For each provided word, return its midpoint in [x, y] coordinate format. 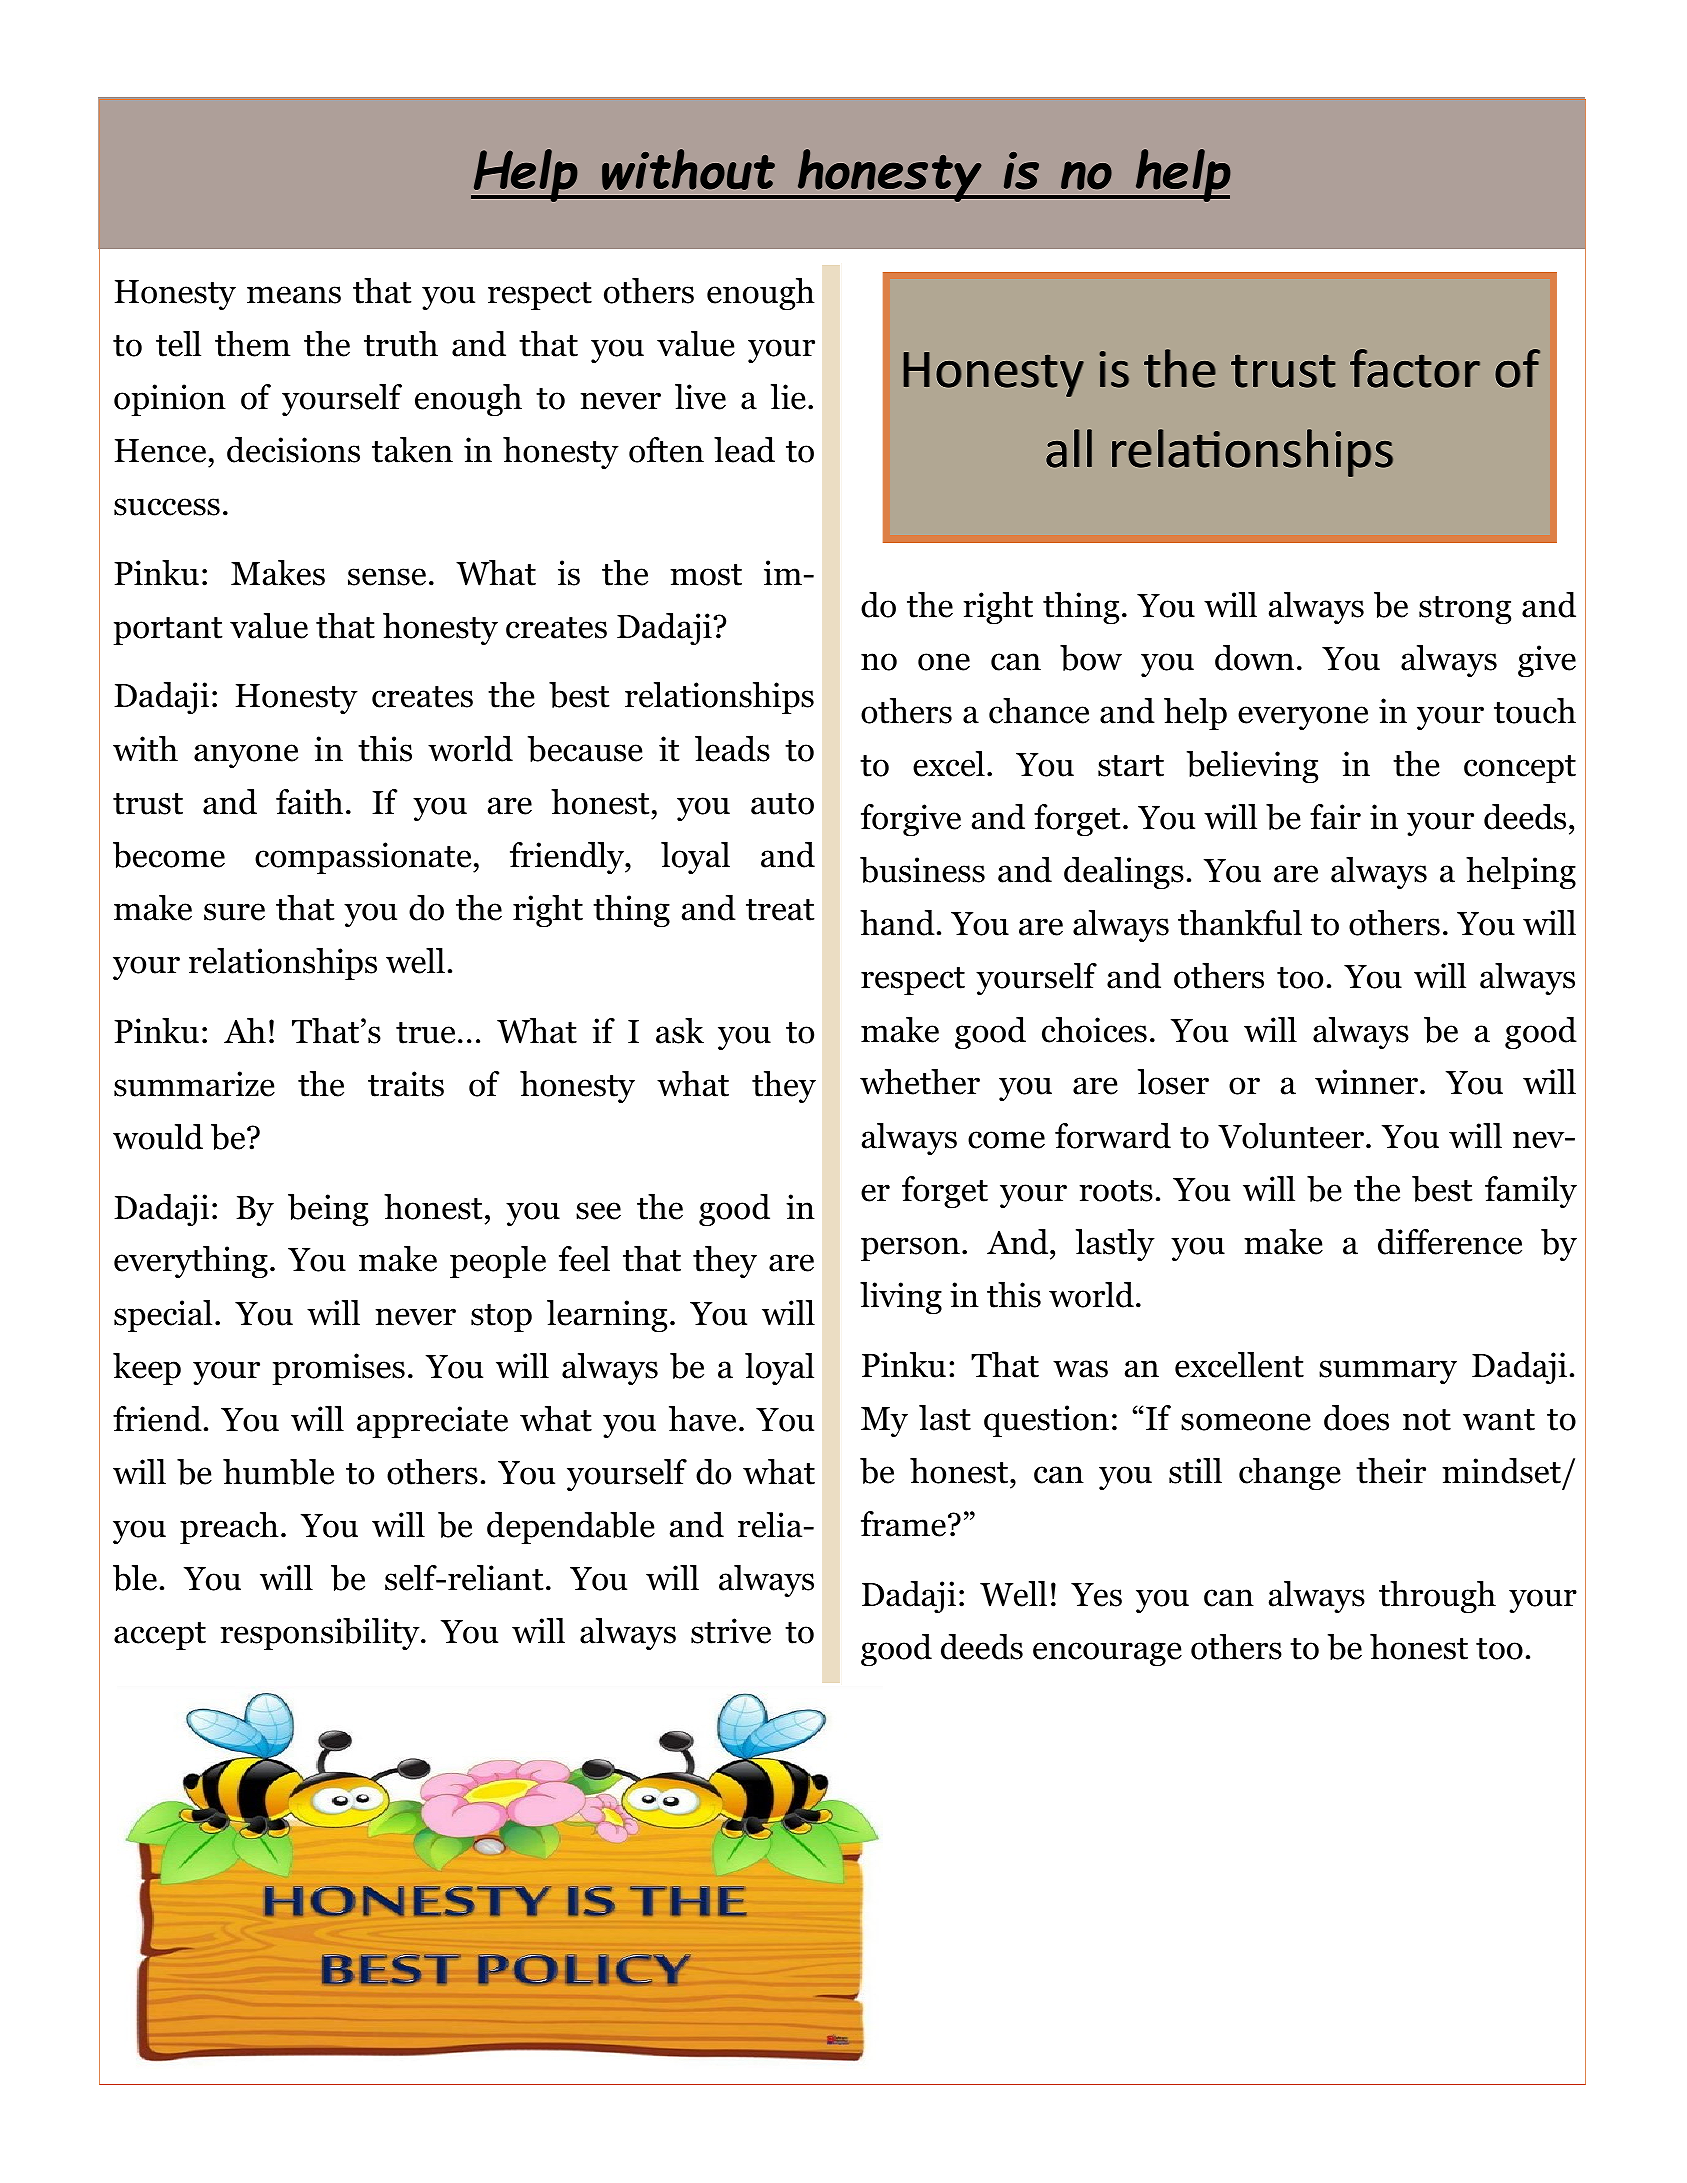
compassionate [364, 858]
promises [338, 1369]
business [922, 870]
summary [1388, 1372]
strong [1465, 610]
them [252, 344]
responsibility [321, 1634]
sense [387, 577]
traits [406, 1084]
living [901, 1298]
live [700, 397]
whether [920, 1082]
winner [1366, 1082]
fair [1335, 817]
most [706, 575]
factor [1415, 368]
